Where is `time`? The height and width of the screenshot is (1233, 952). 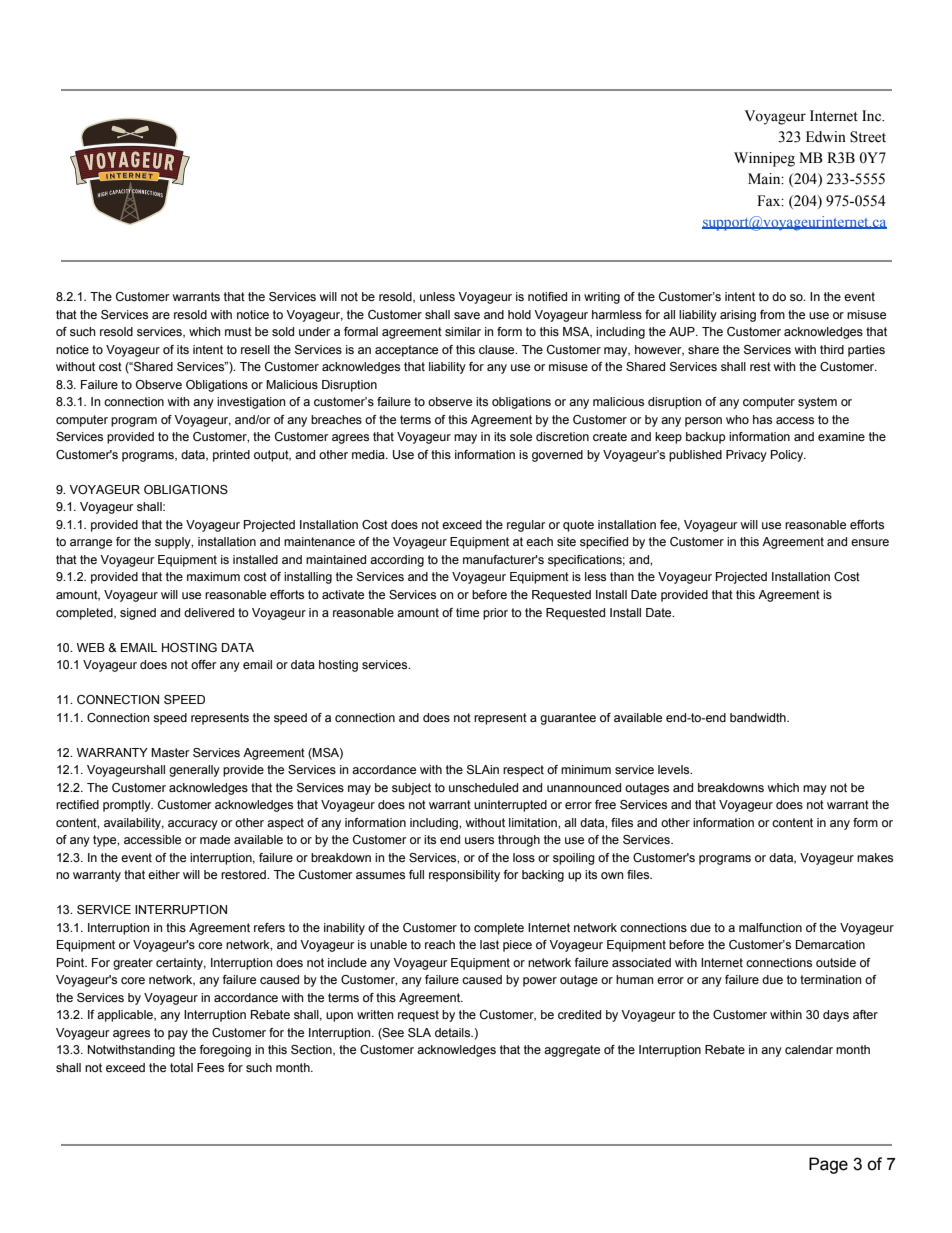 time is located at coordinates (467, 612).
